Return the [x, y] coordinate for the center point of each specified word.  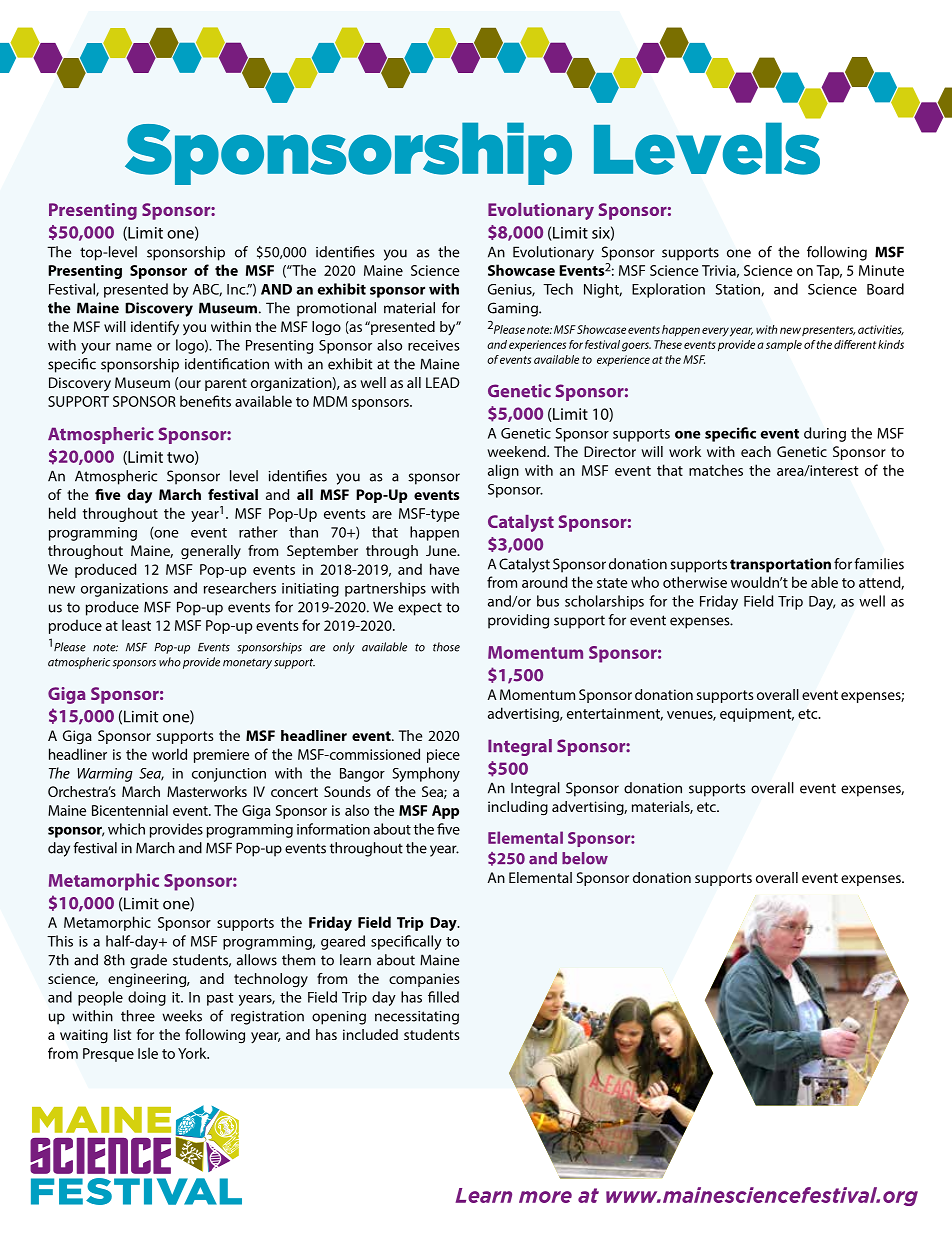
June [442, 550]
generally [211, 552]
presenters [828, 331]
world [169, 754]
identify [155, 328]
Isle [148, 1053]
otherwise [695, 582]
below [585, 858]
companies [424, 980]
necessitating [417, 1018]
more [545, 1197]
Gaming [514, 309]
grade [148, 961]
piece [443, 756]
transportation [780, 565]
